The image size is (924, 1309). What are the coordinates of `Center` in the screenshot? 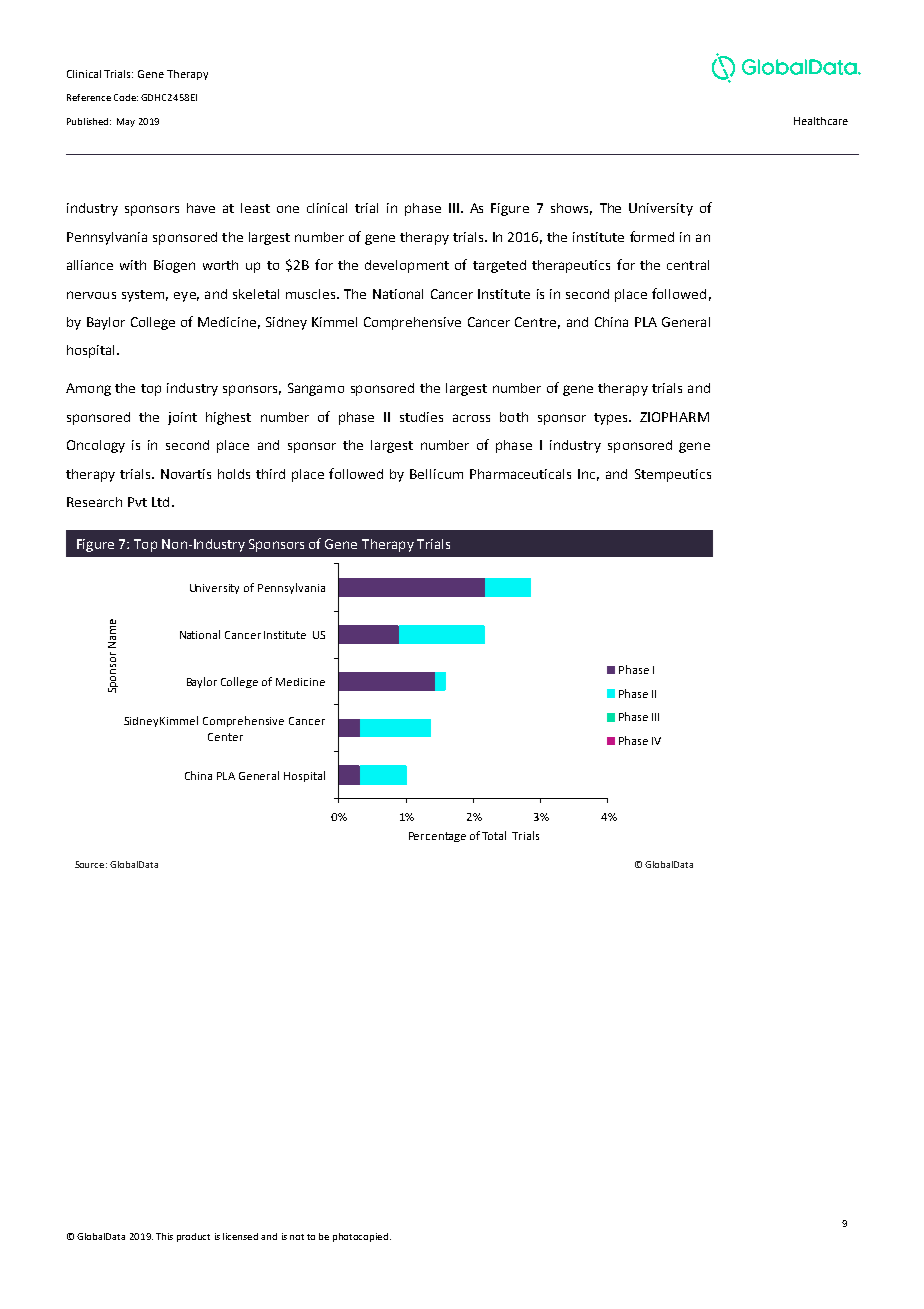 It's located at (225, 737).
